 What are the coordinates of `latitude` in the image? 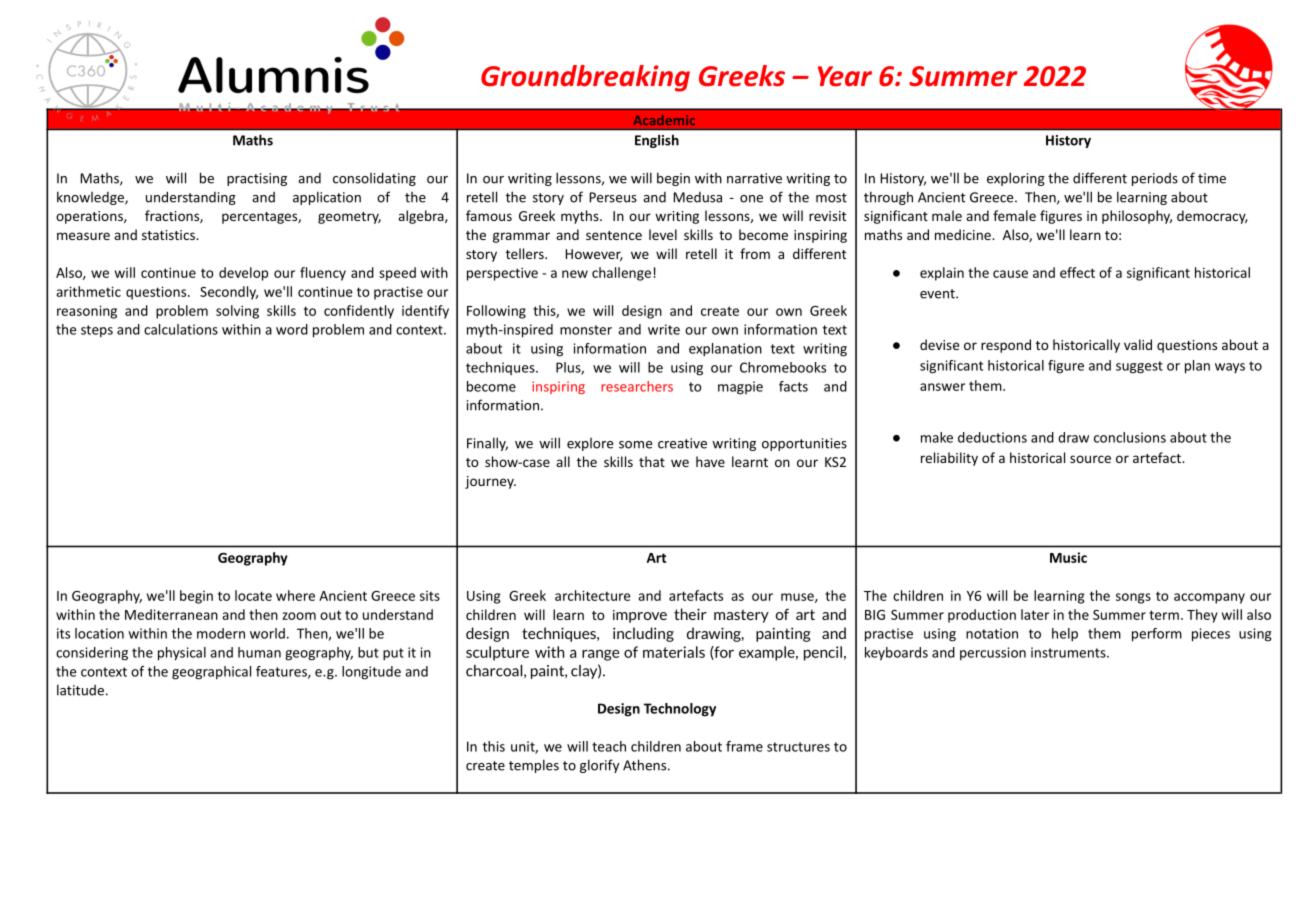 It's located at (80, 690).
